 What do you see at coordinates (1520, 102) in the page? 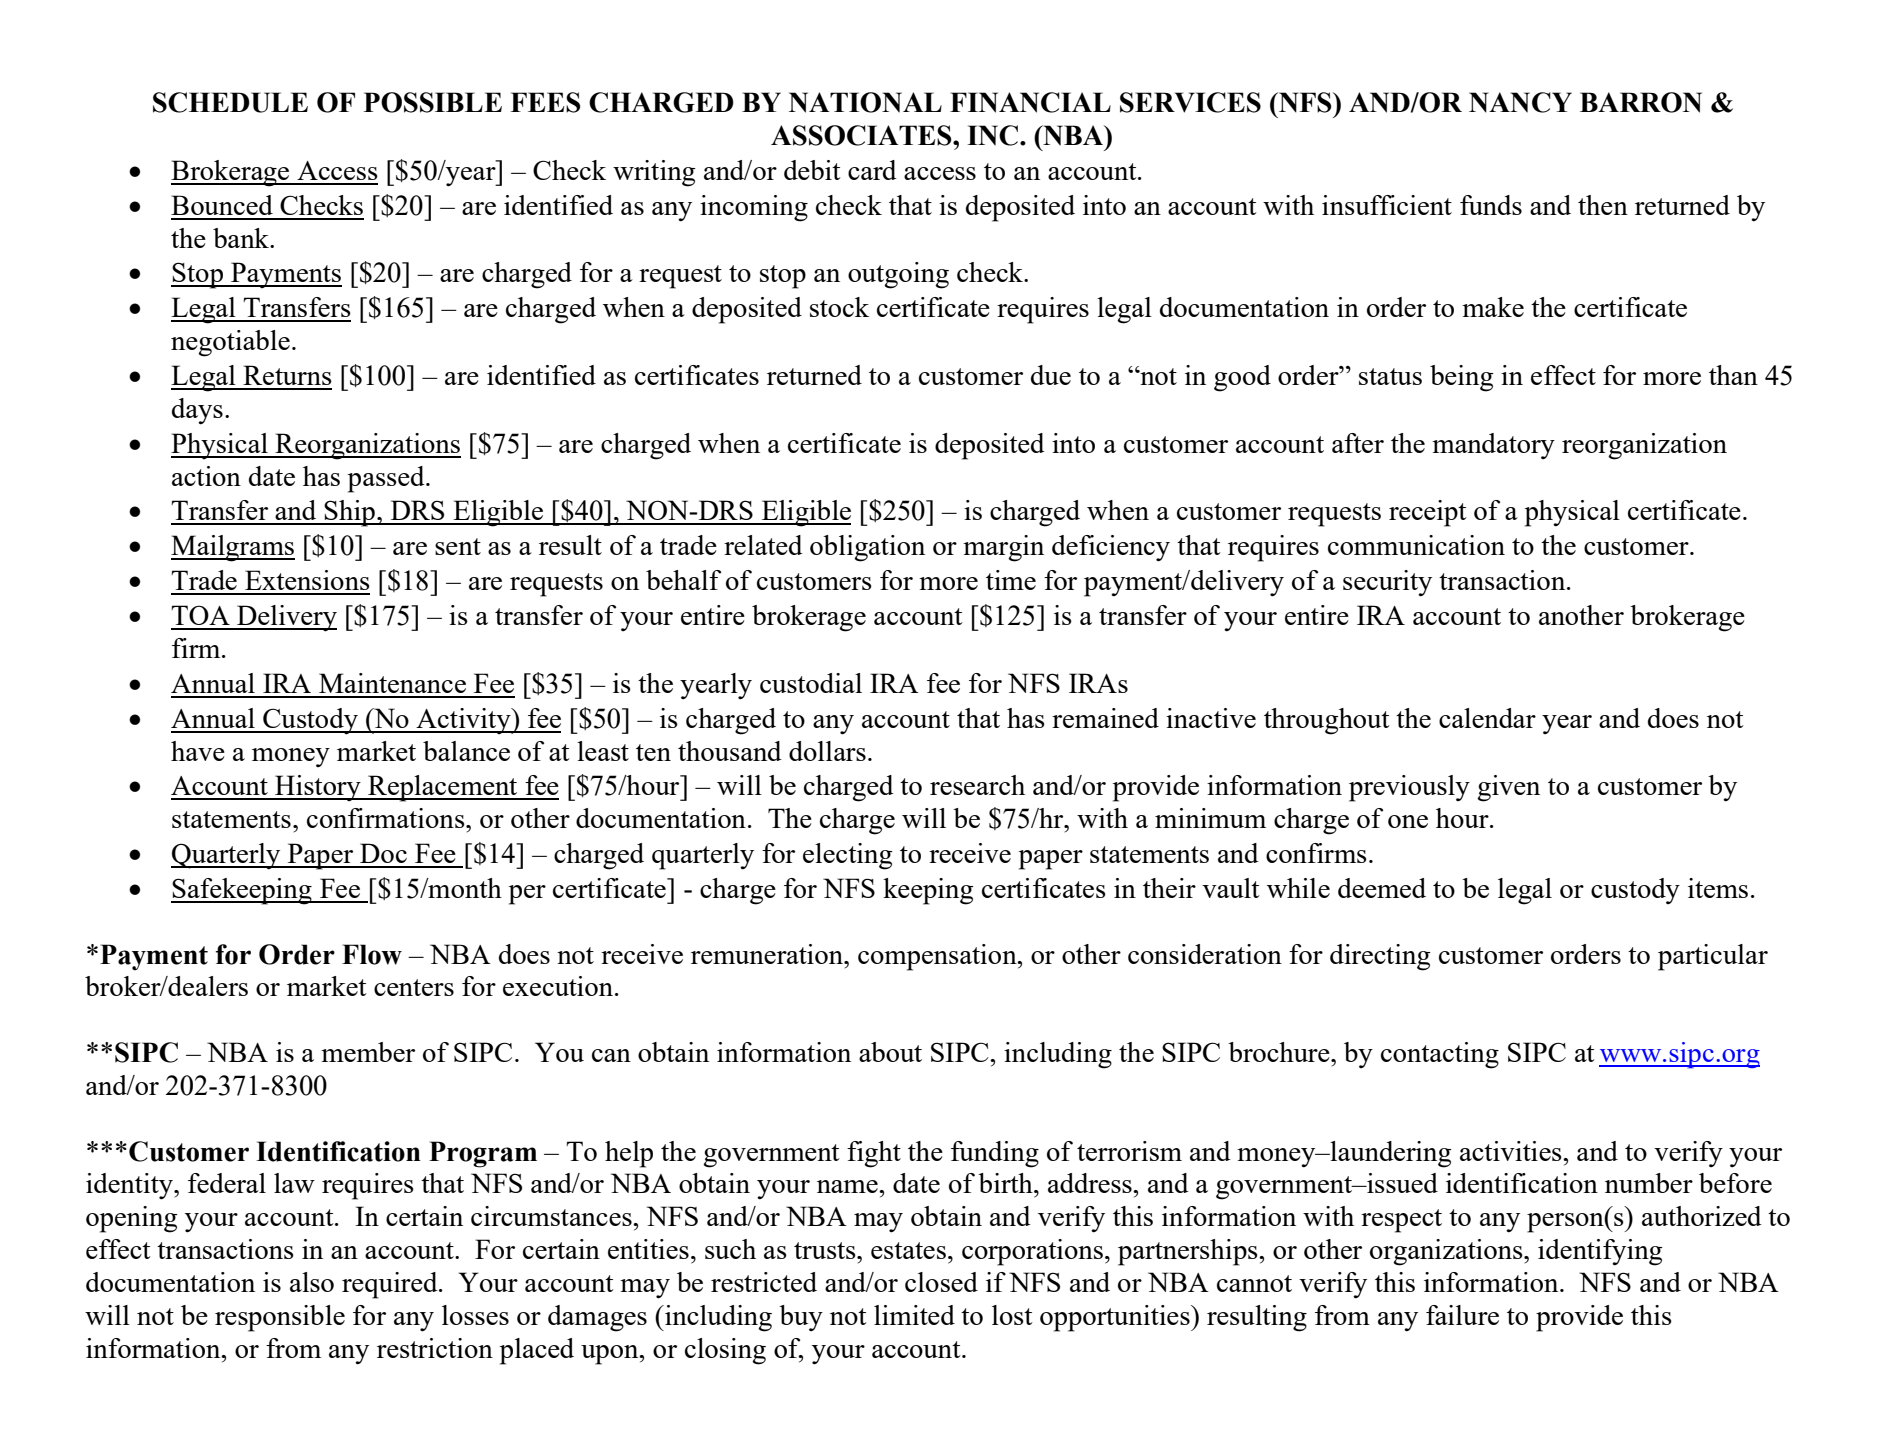
I see `NANCY` at bounding box center [1520, 102].
